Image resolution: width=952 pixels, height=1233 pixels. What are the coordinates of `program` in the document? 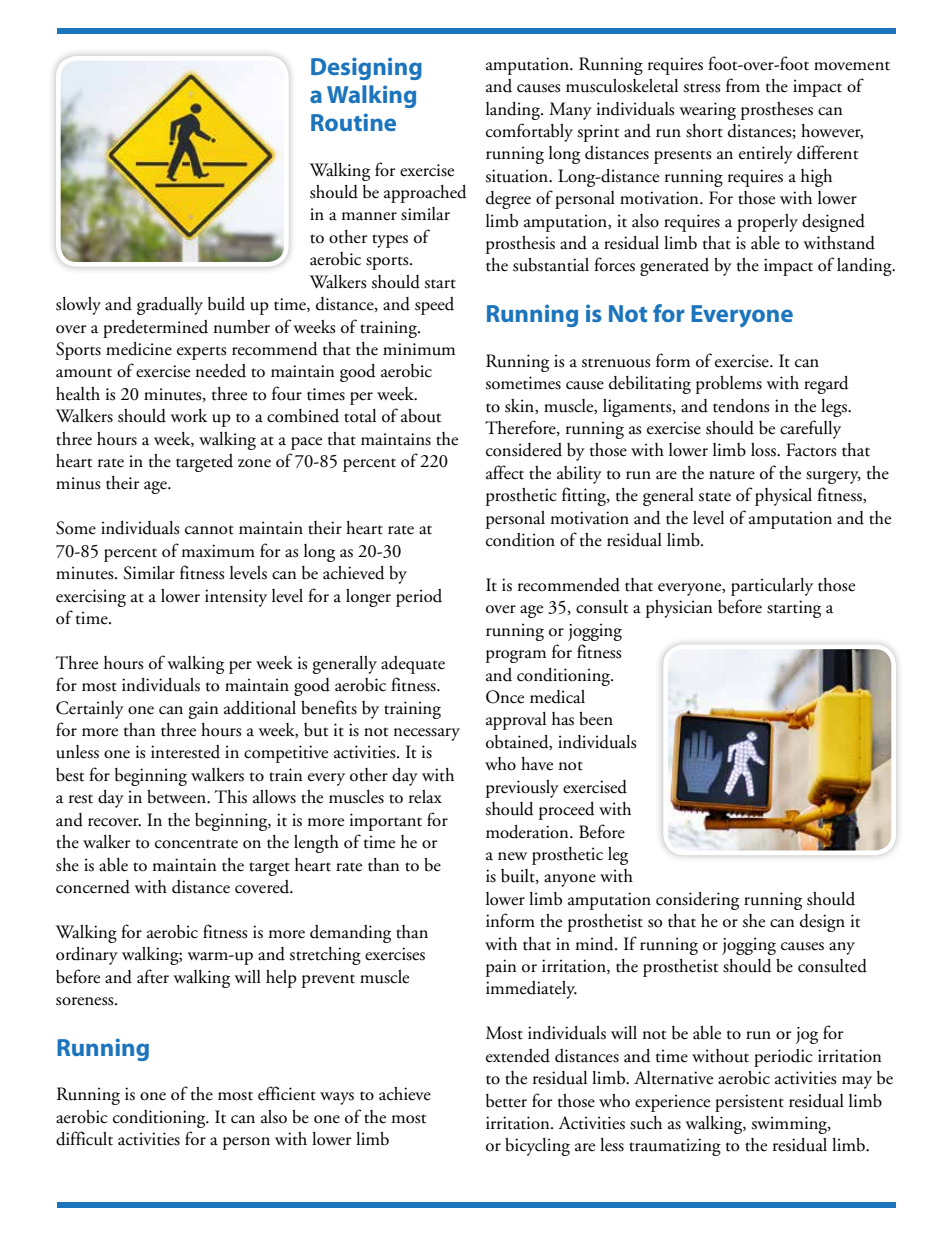 It's located at (516, 656).
